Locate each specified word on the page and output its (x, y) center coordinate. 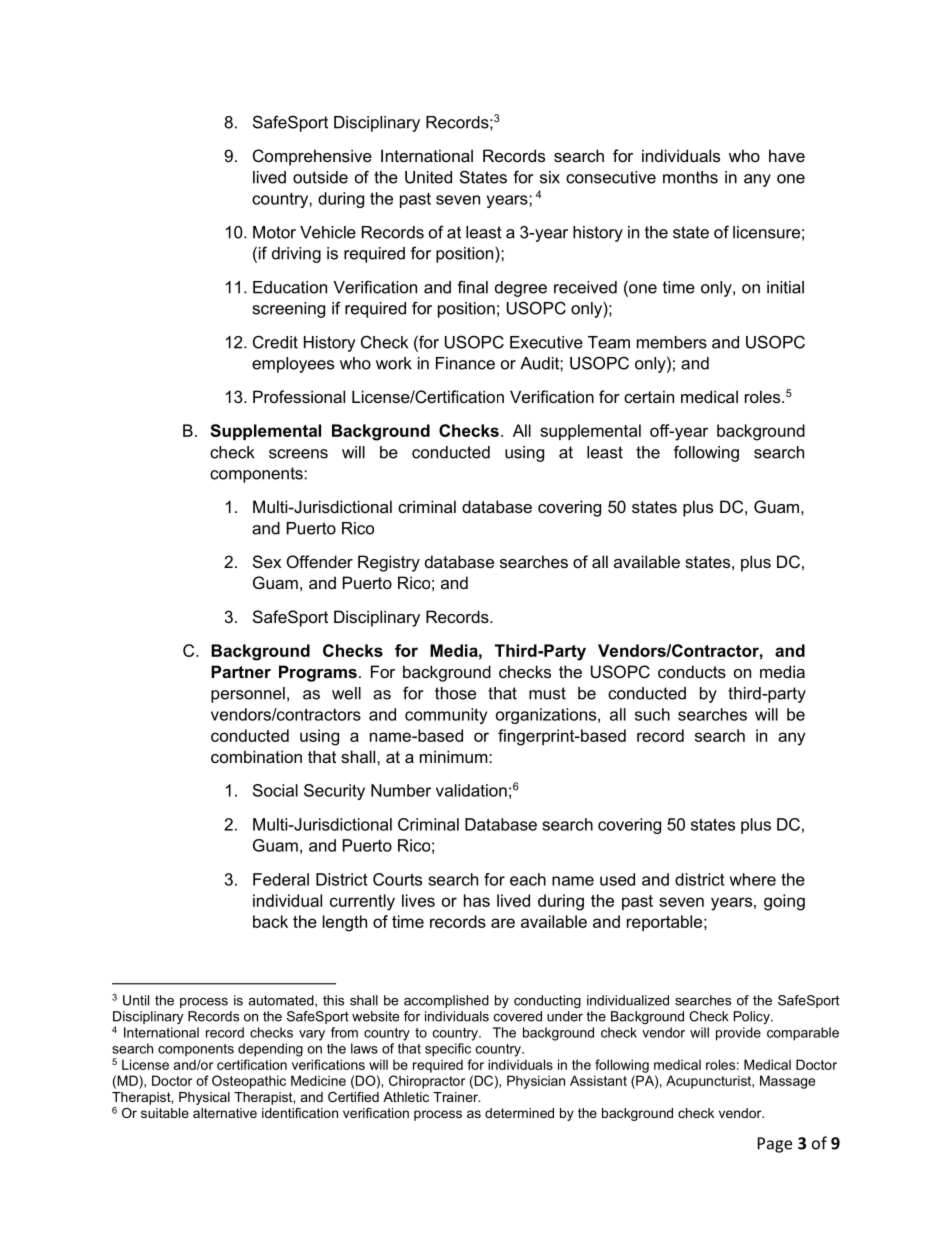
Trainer (456, 1097)
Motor (274, 232)
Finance (465, 363)
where (753, 879)
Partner (241, 671)
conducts (692, 671)
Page (775, 1145)
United (428, 177)
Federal (281, 879)
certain (649, 396)
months (690, 177)
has (477, 900)
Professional (299, 396)
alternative (225, 1113)
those (455, 693)
